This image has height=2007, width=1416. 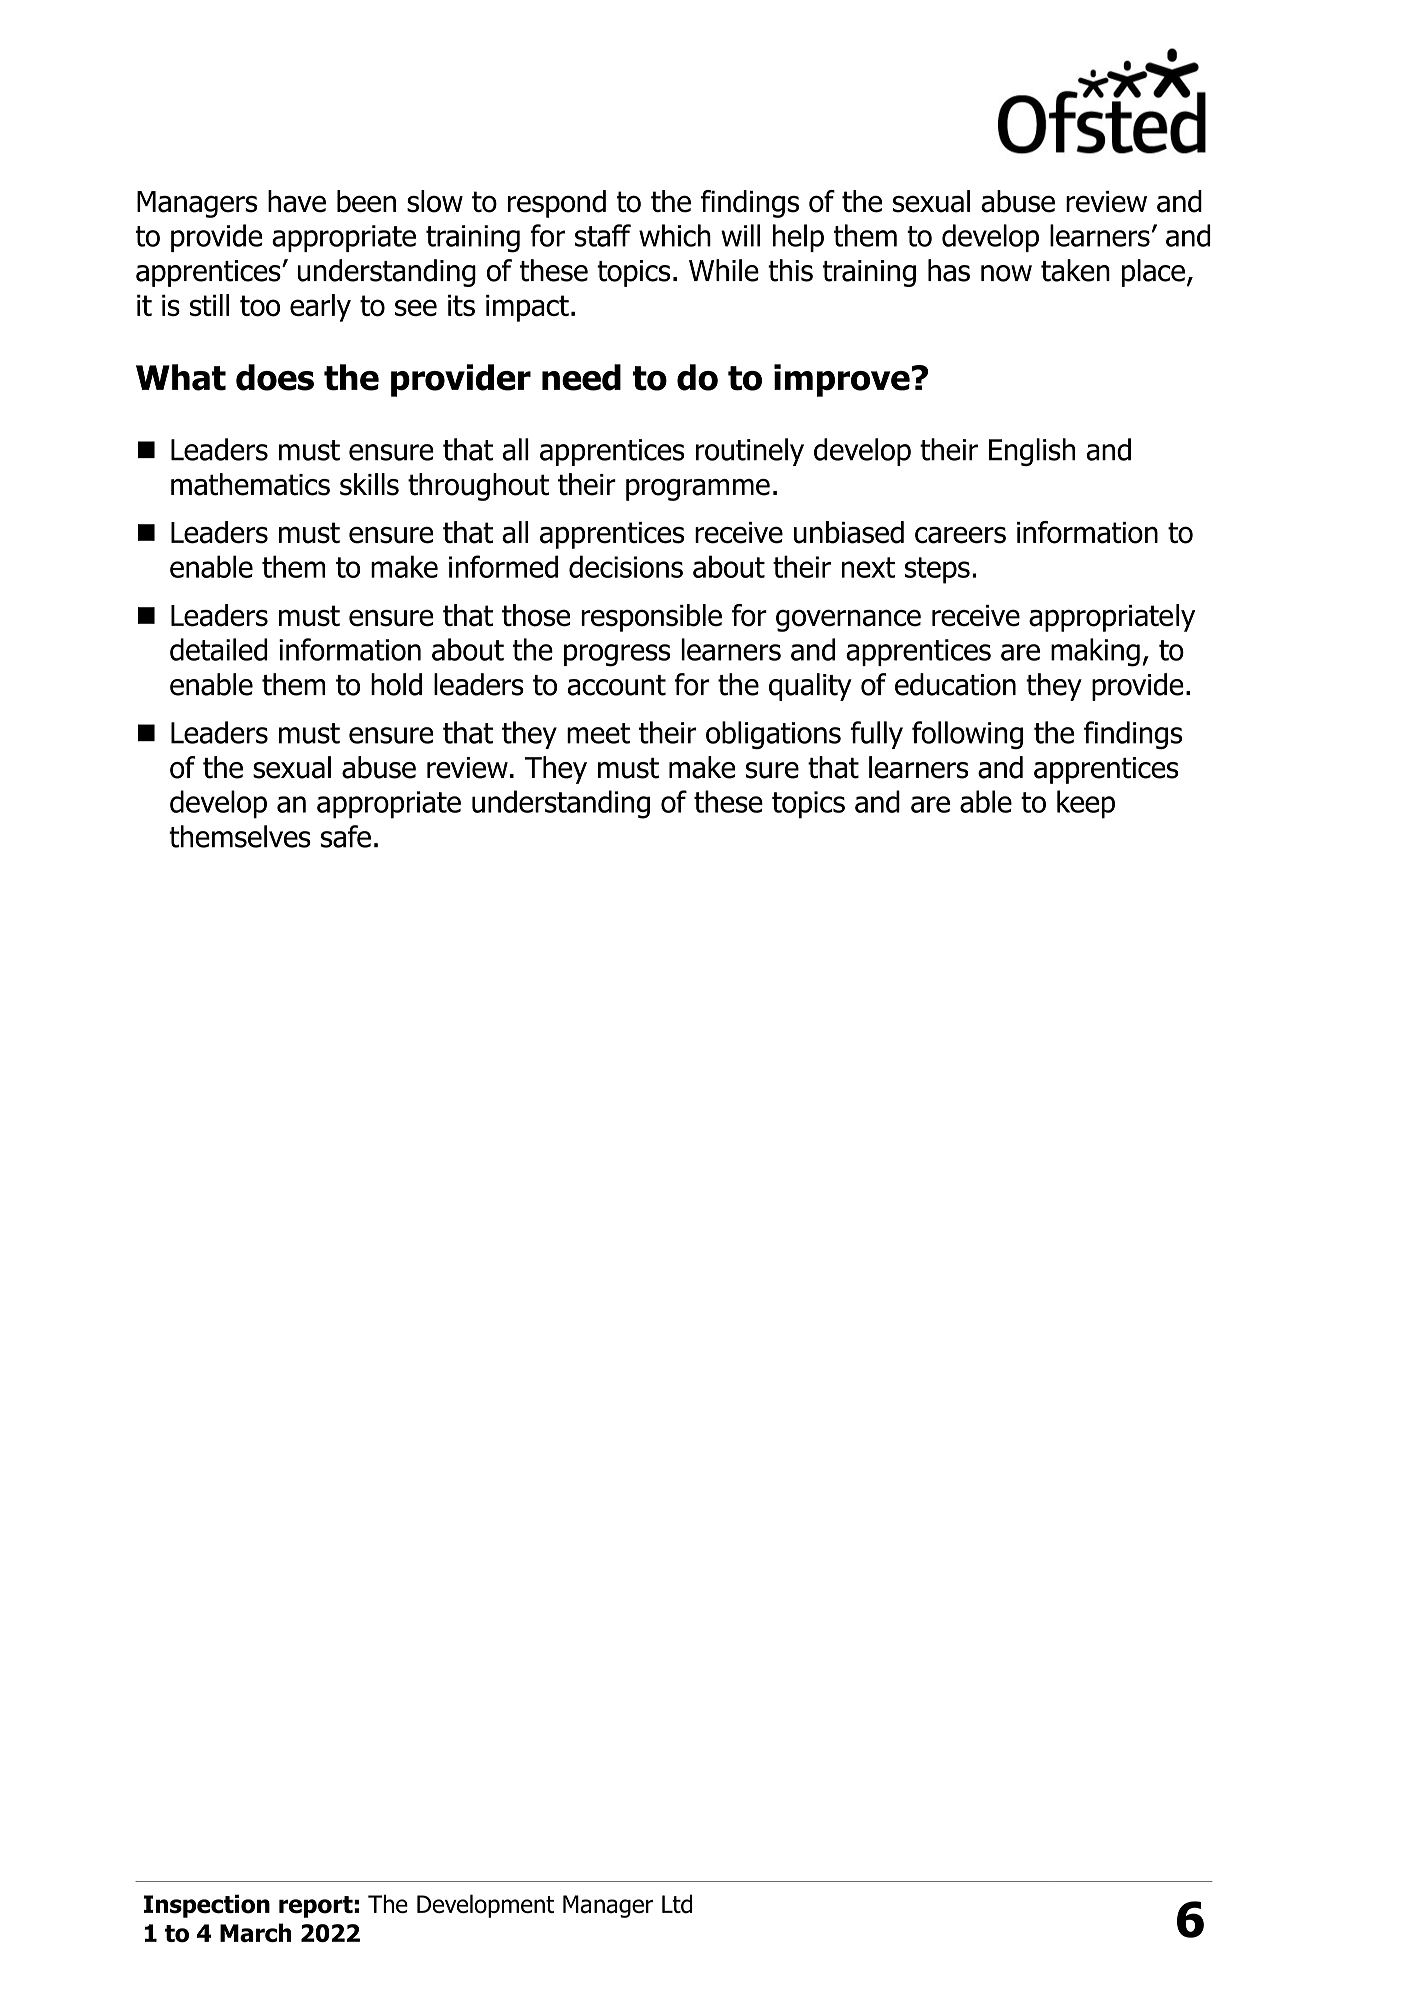 What do you see at coordinates (1095, 652) in the image?
I see `making` at bounding box center [1095, 652].
